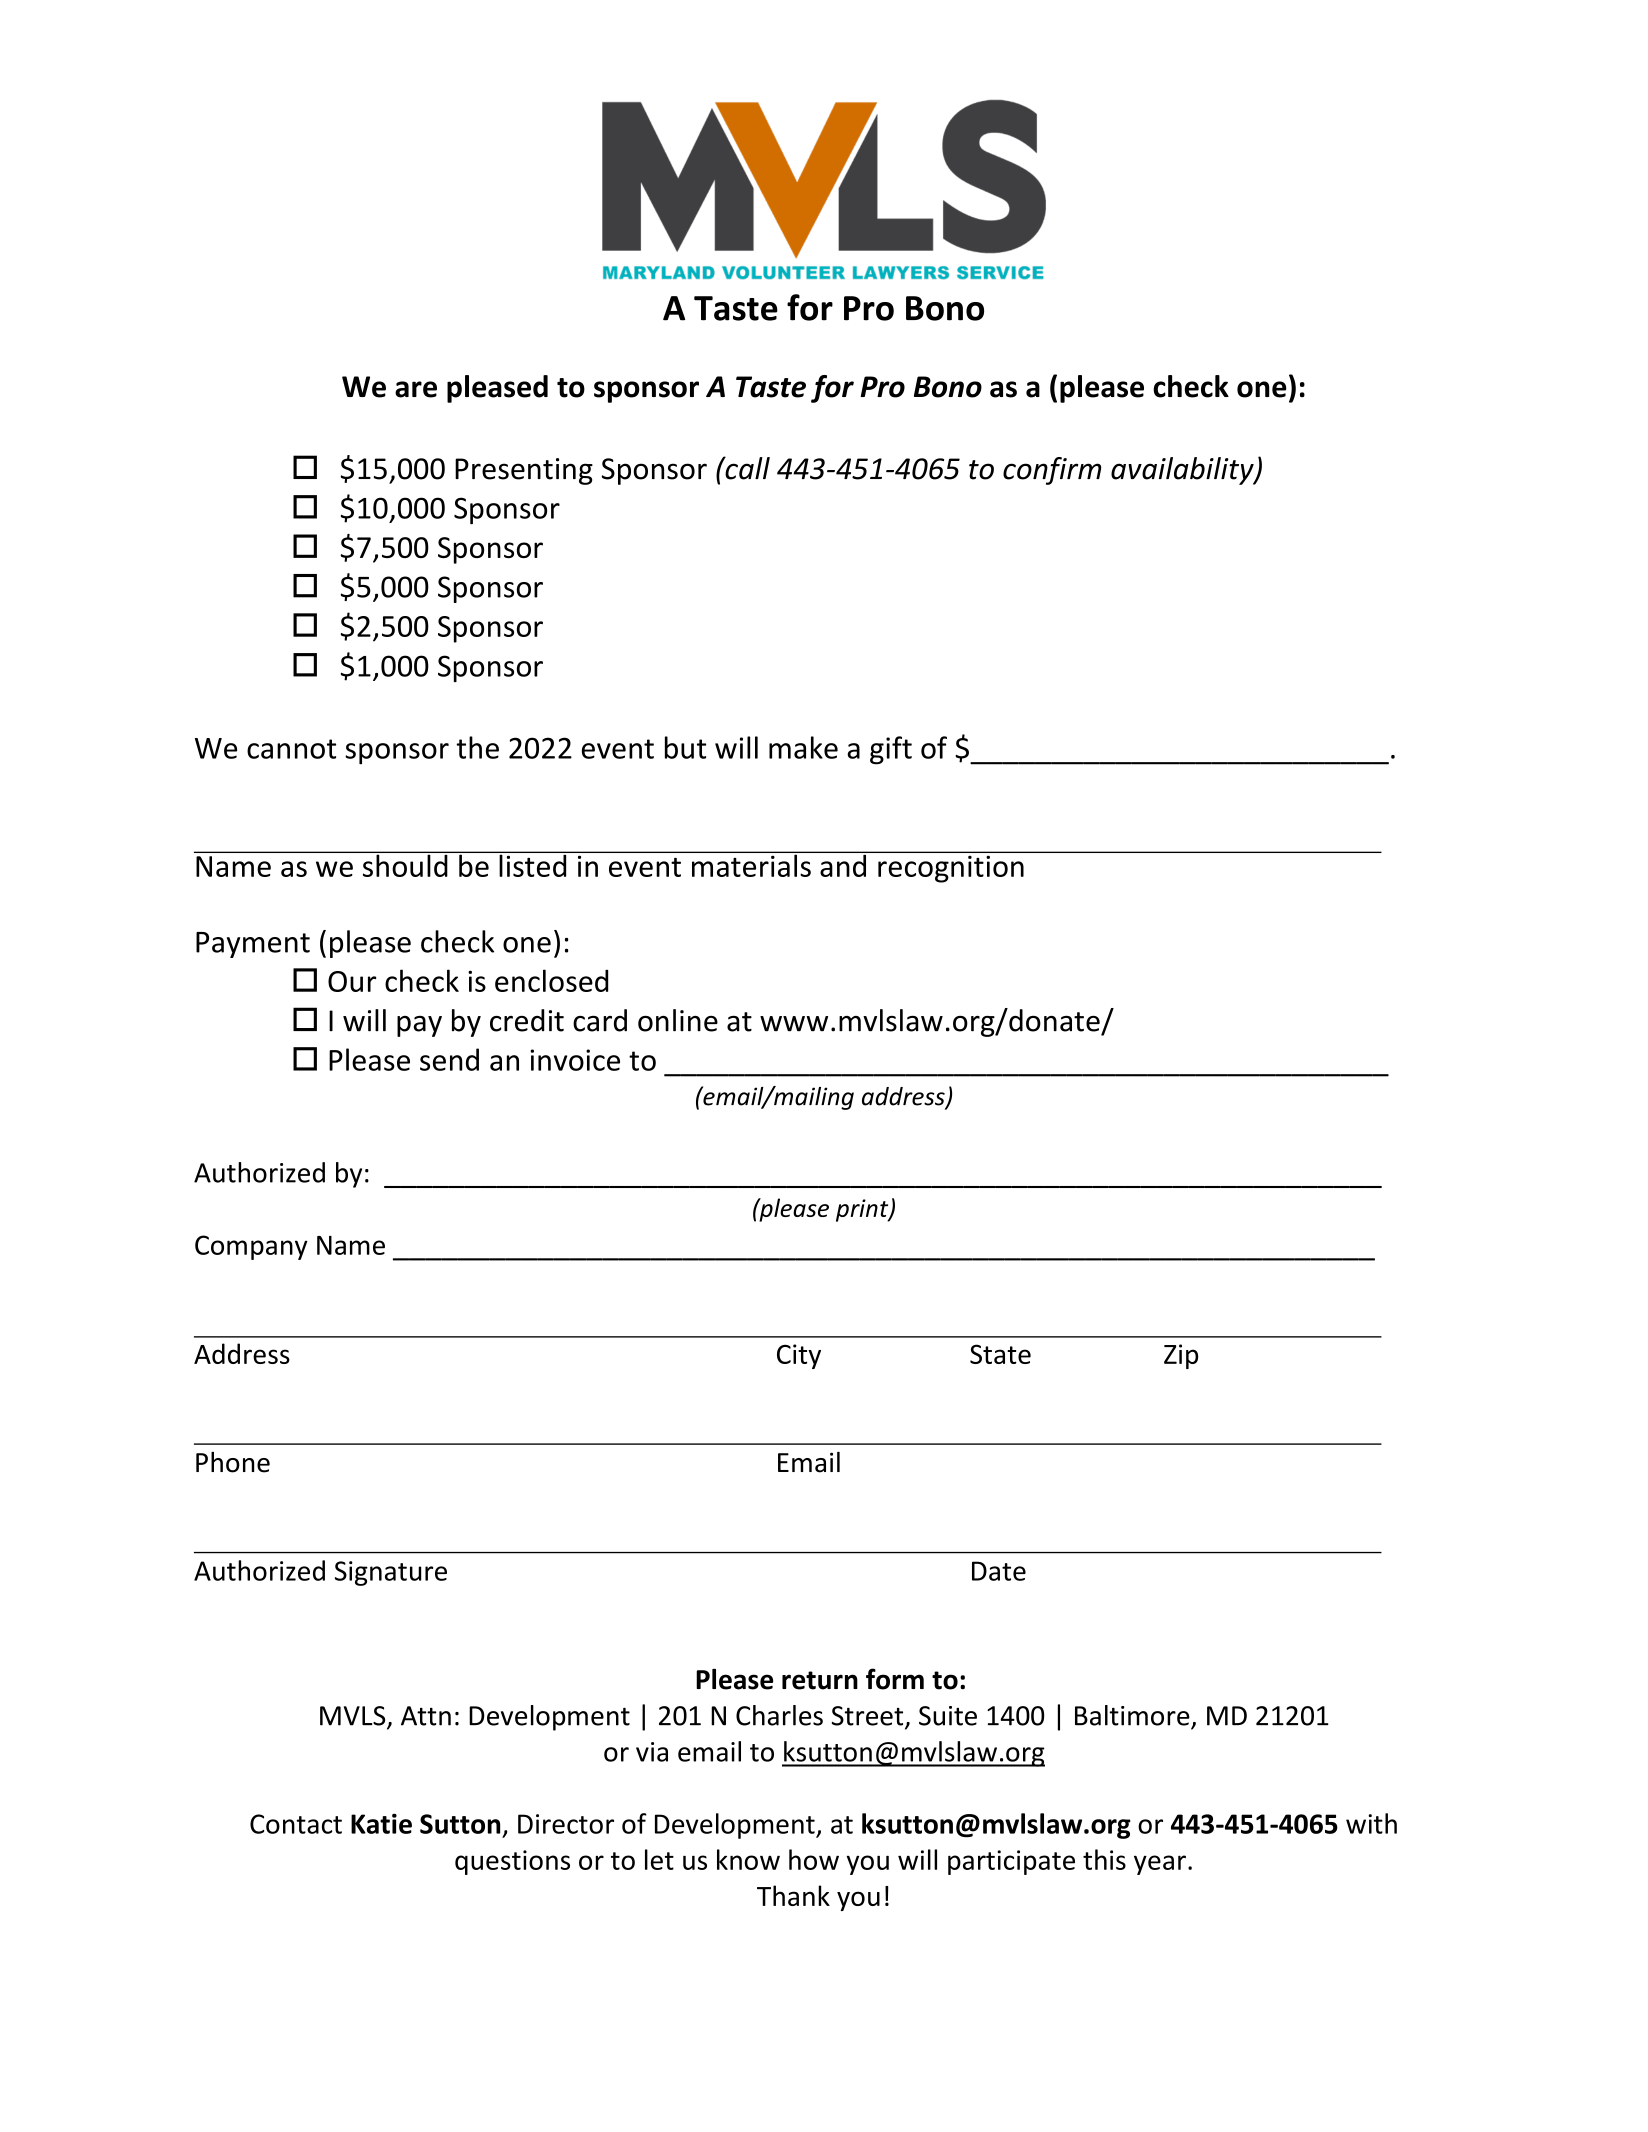 The height and width of the document is (2132, 1648). I want to click on call, so click(746, 468).
